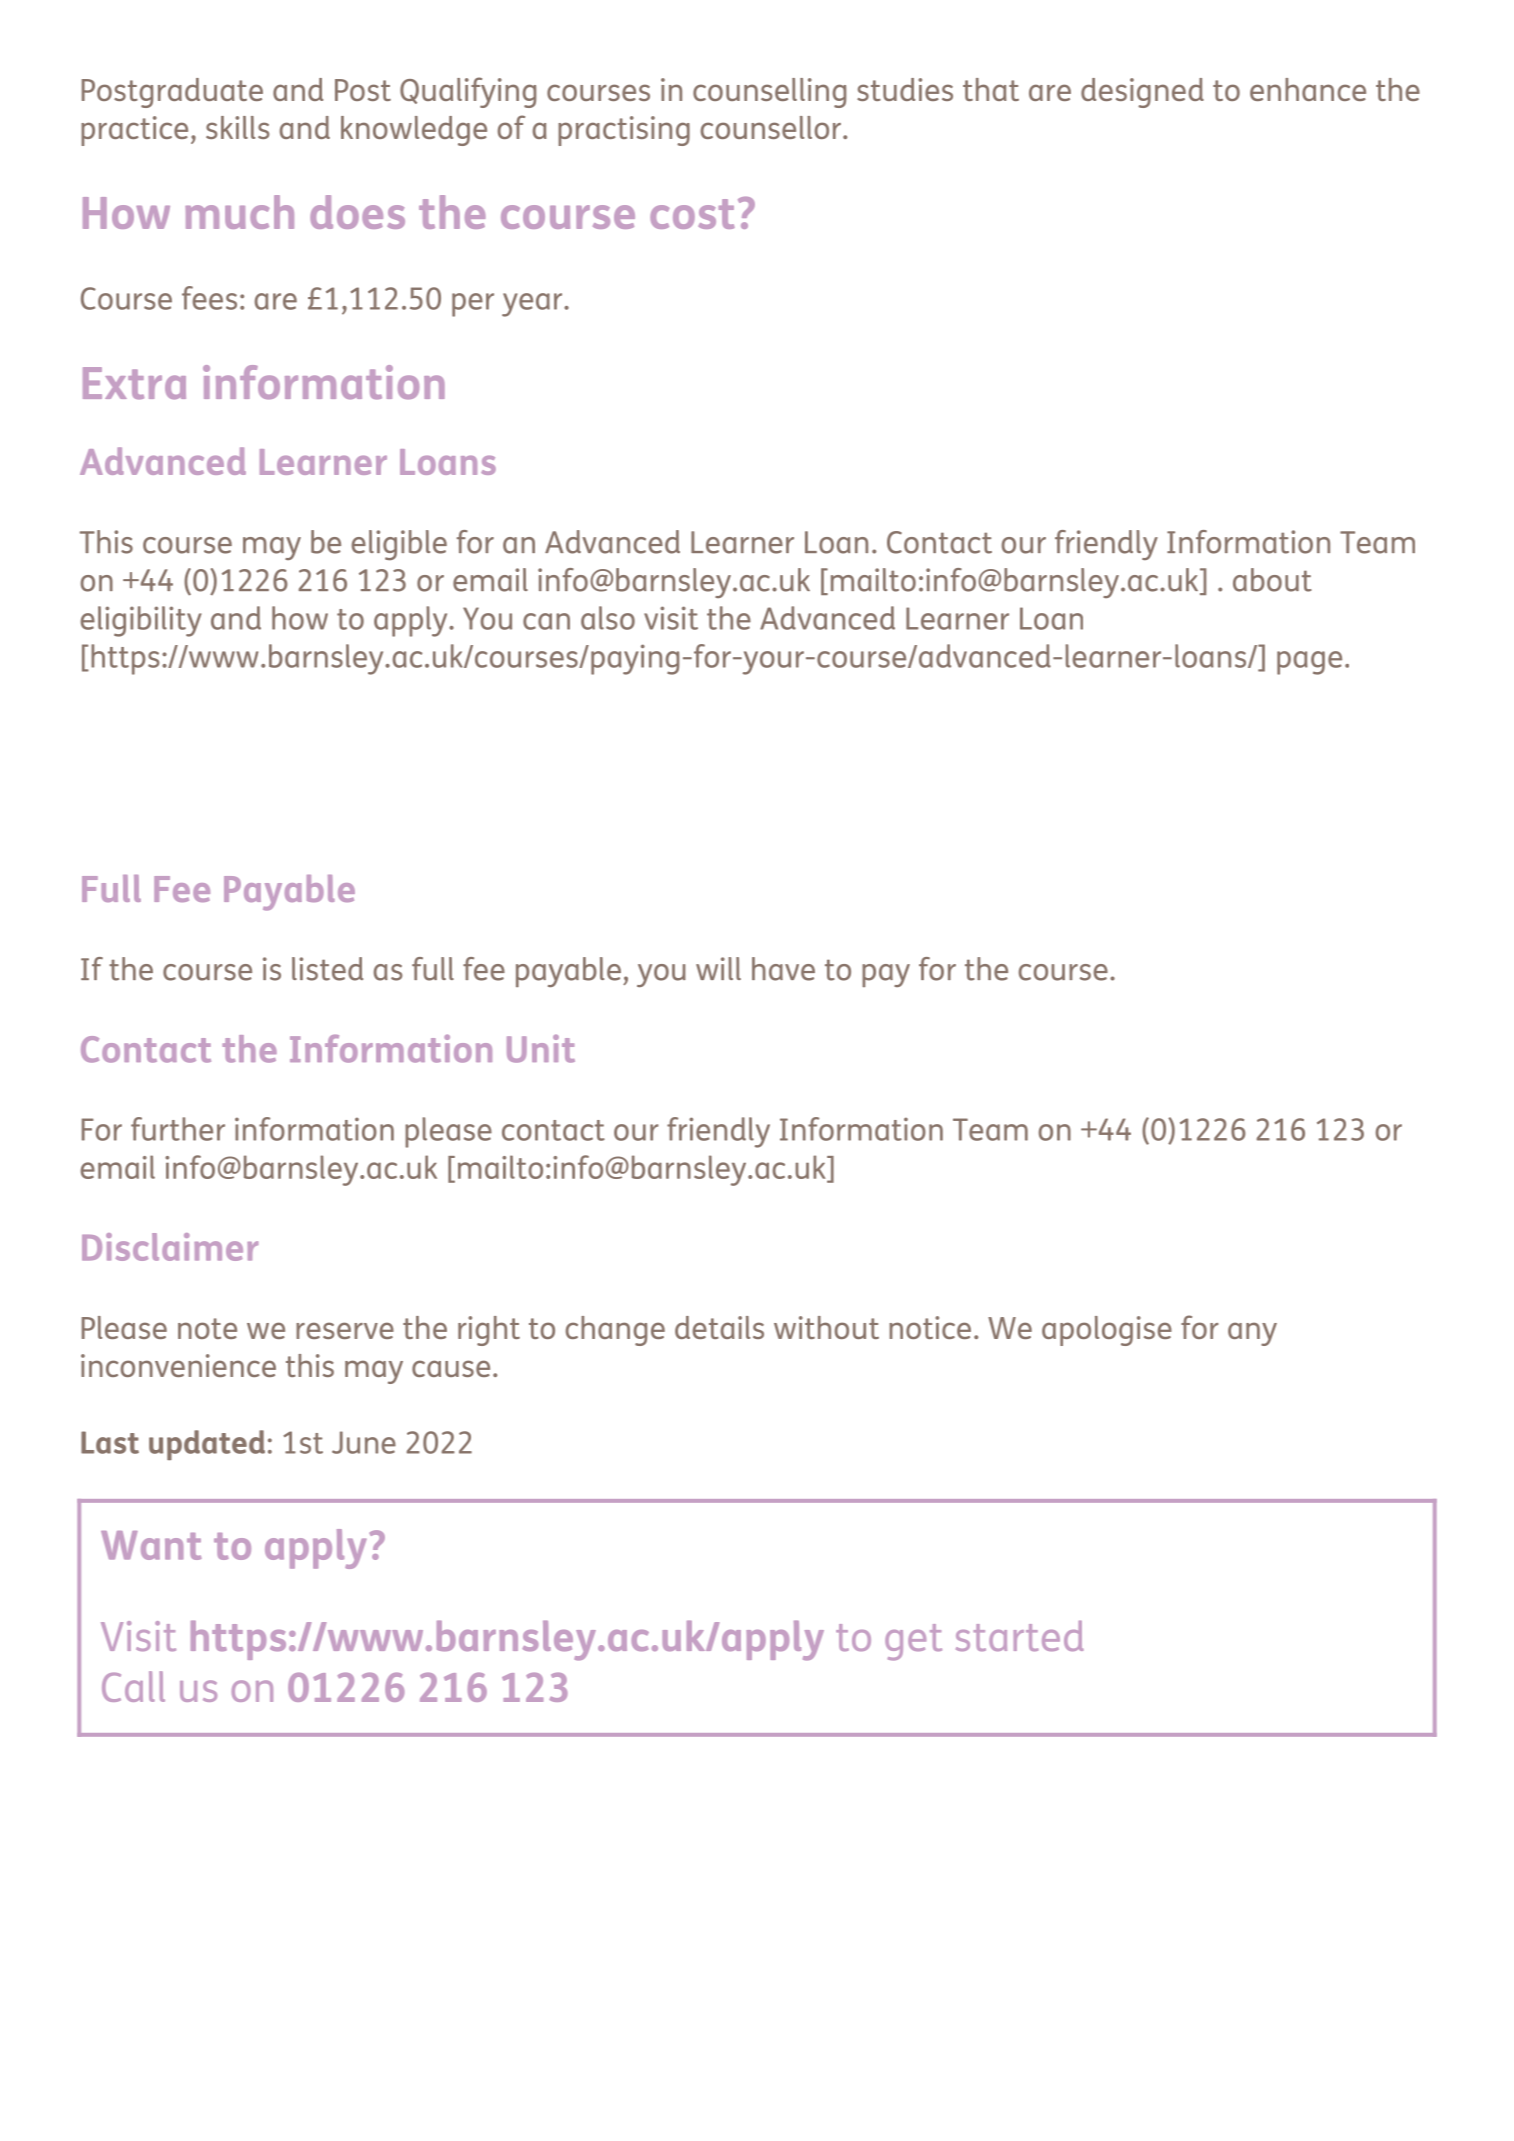  I want to click on page, so click(1309, 663).
